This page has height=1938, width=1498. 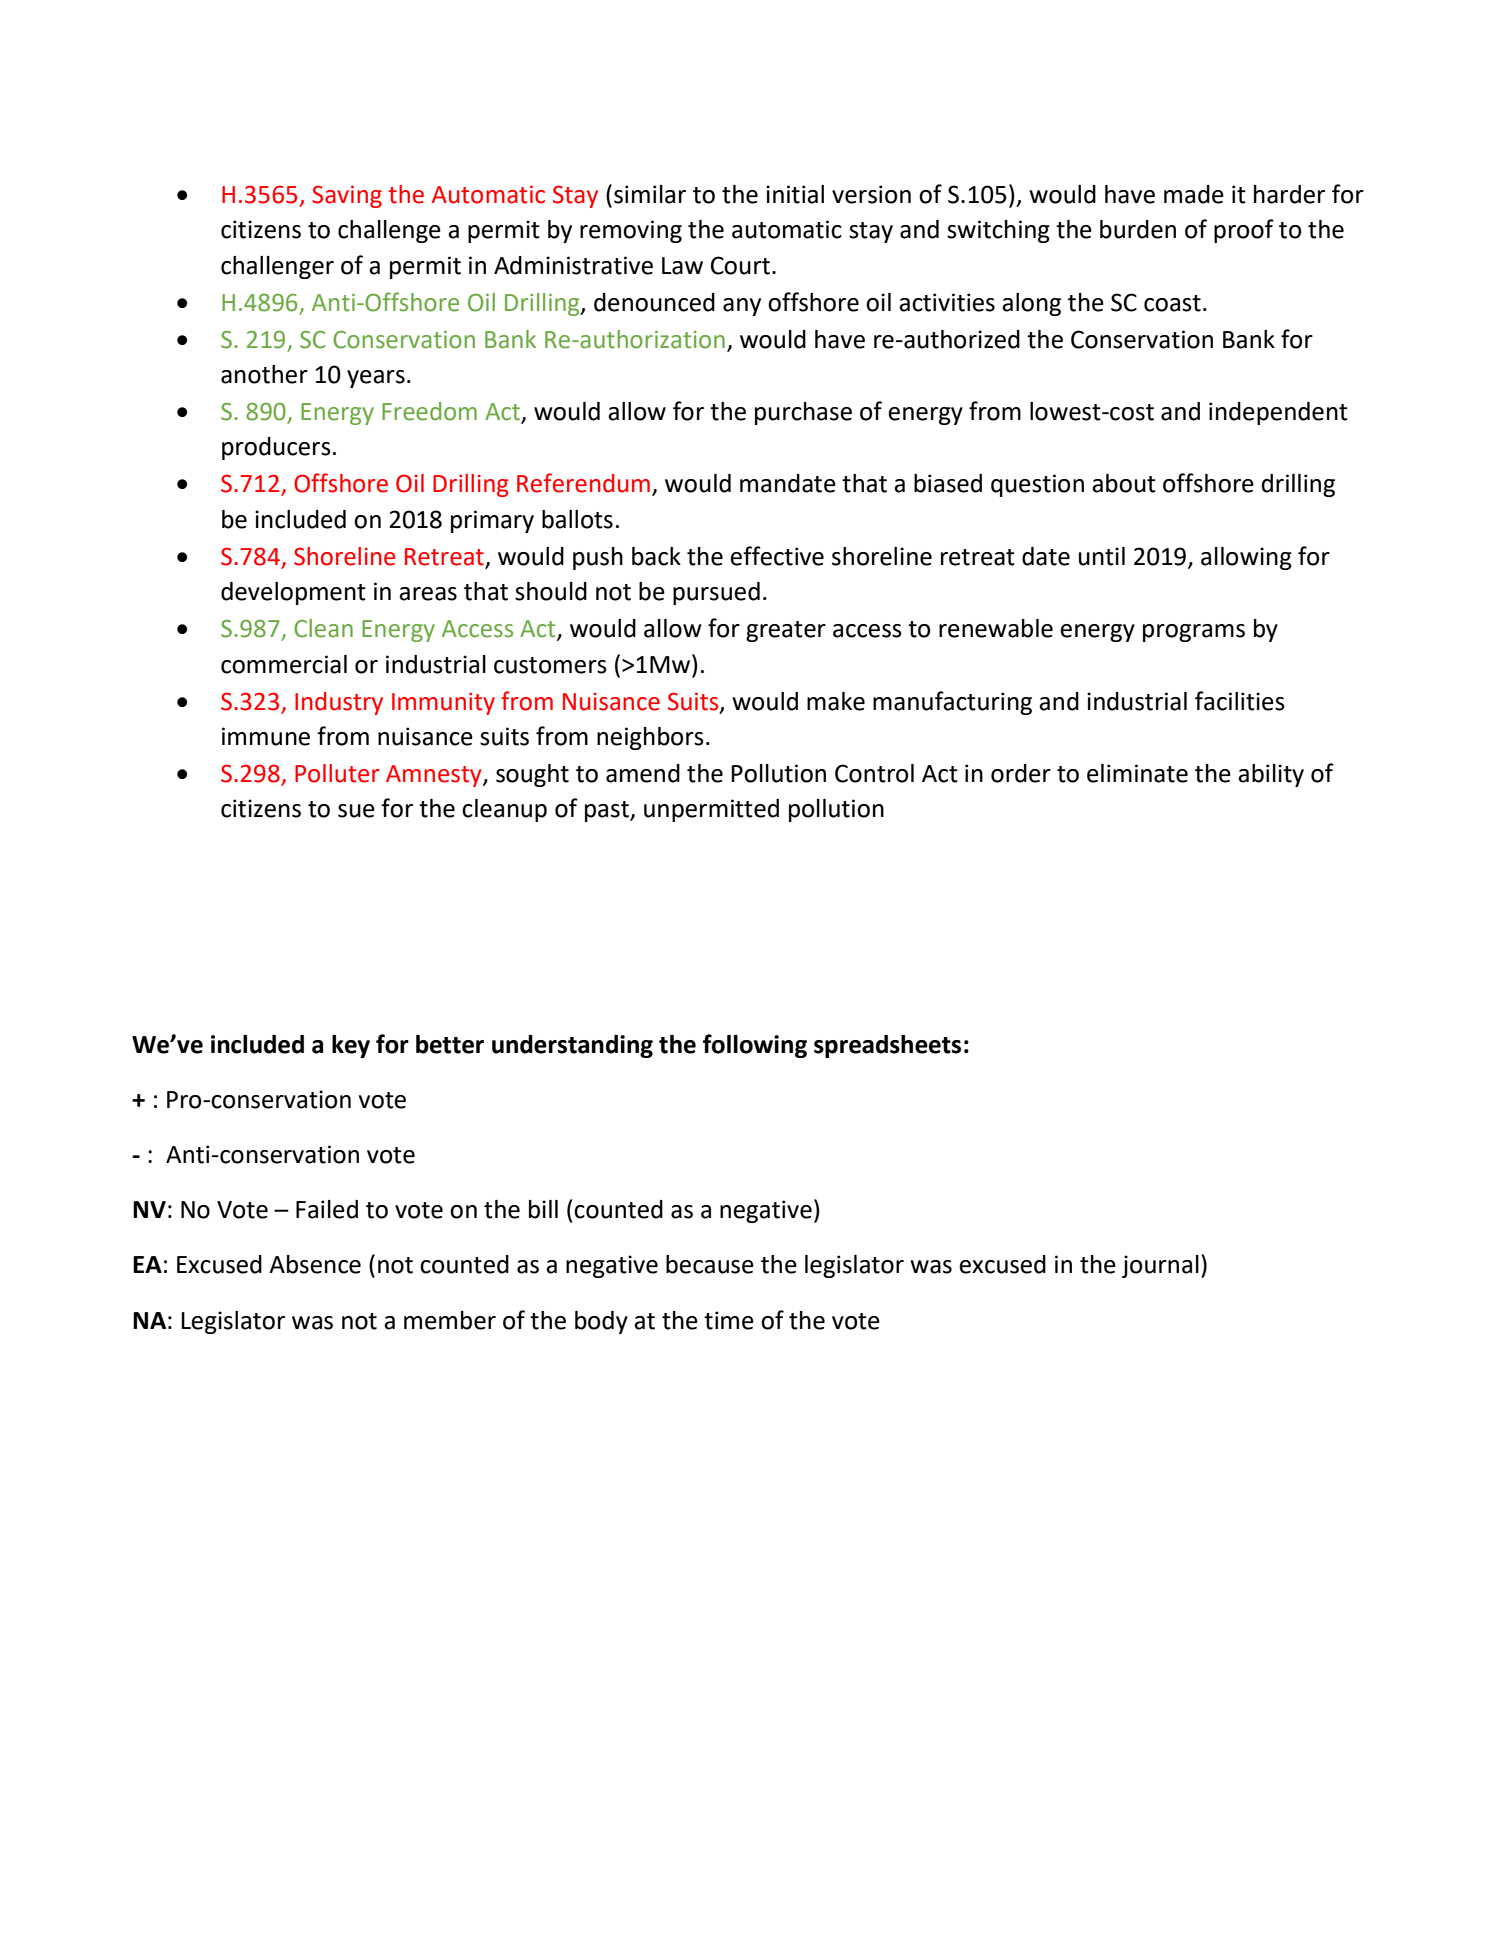 What do you see at coordinates (874, 773) in the page?
I see `Control` at bounding box center [874, 773].
